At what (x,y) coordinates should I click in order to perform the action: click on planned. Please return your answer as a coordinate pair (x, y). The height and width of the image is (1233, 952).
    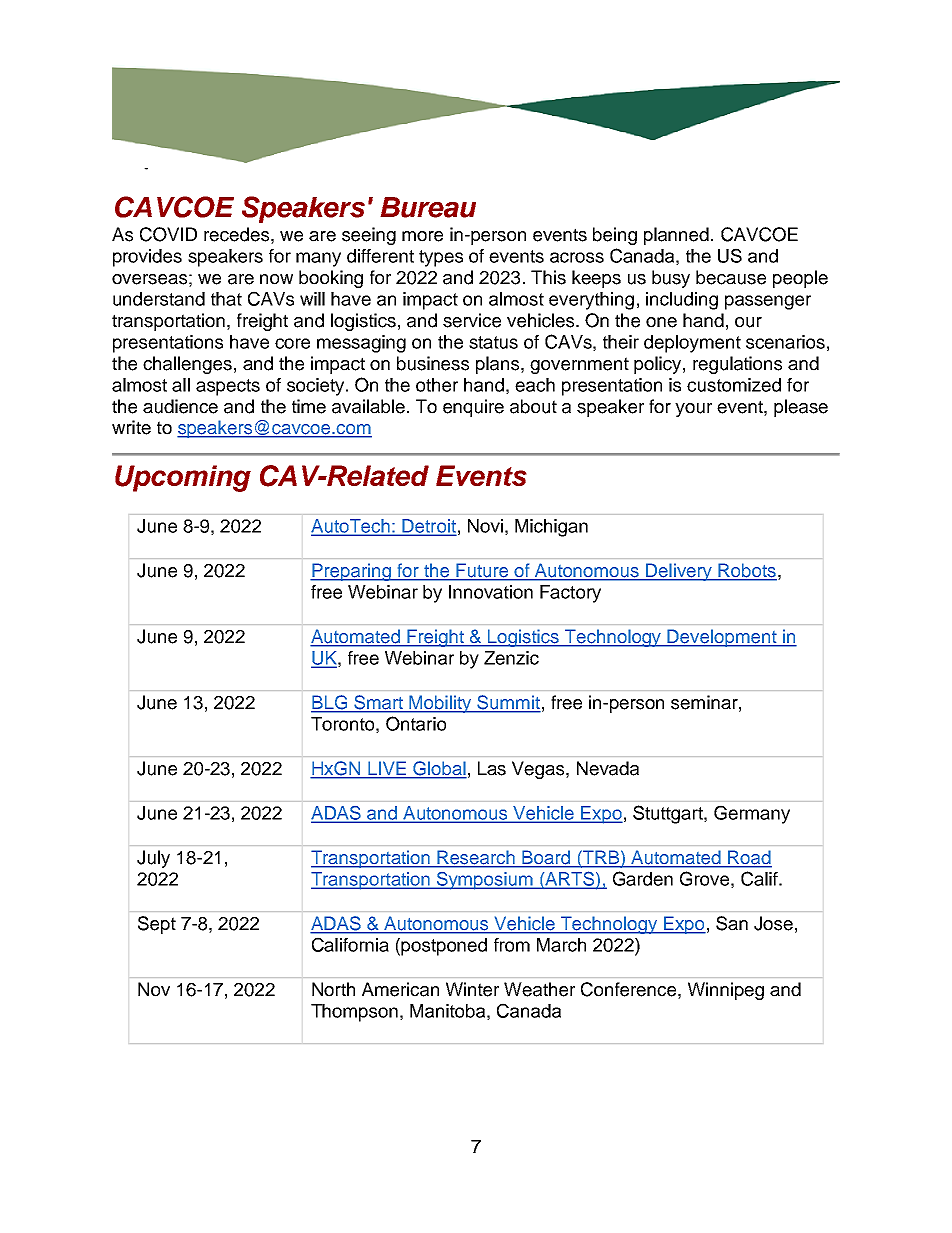
    Looking at the image, I should click on (676, 236).
